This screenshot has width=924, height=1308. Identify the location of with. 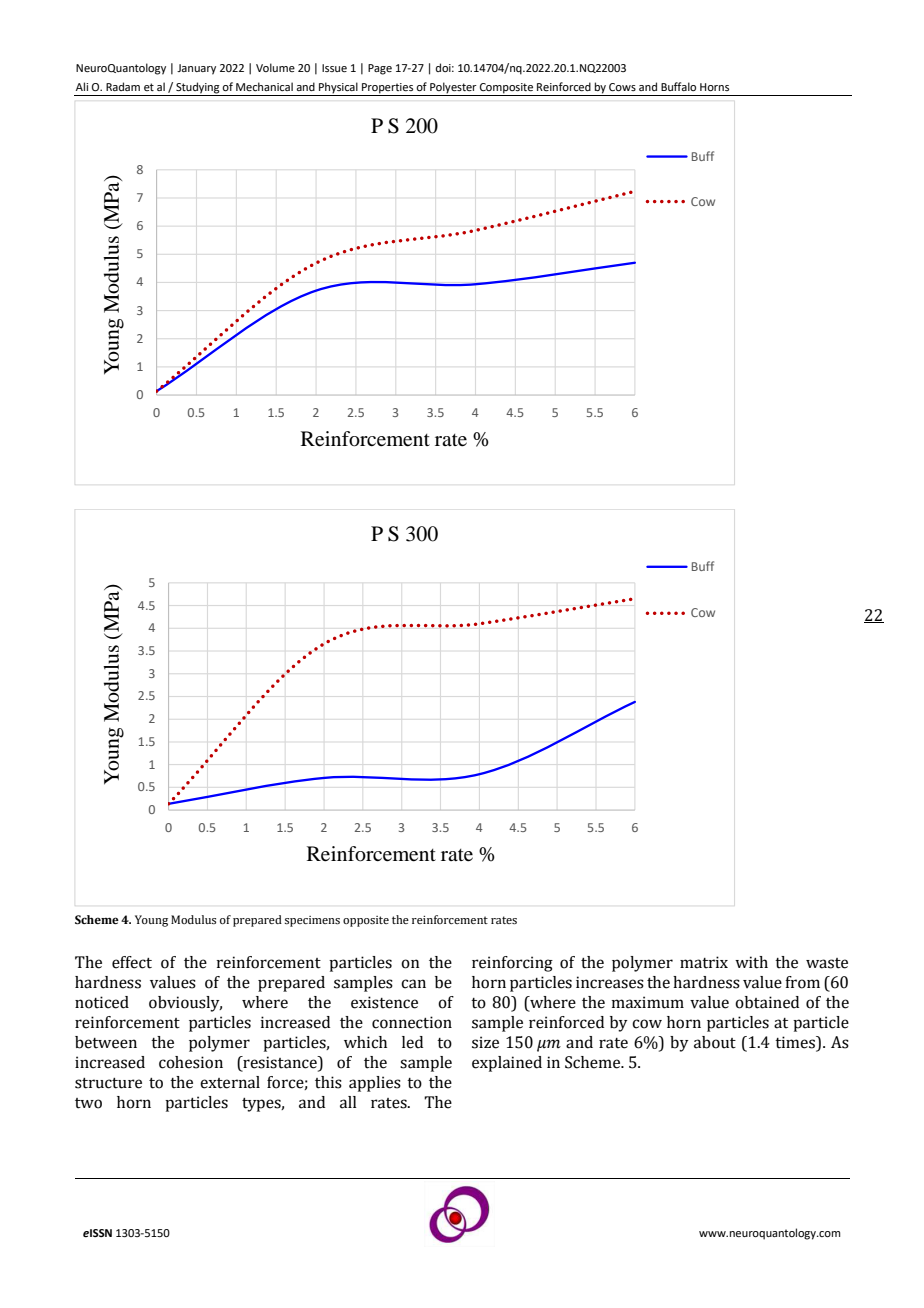
(751, 962).
